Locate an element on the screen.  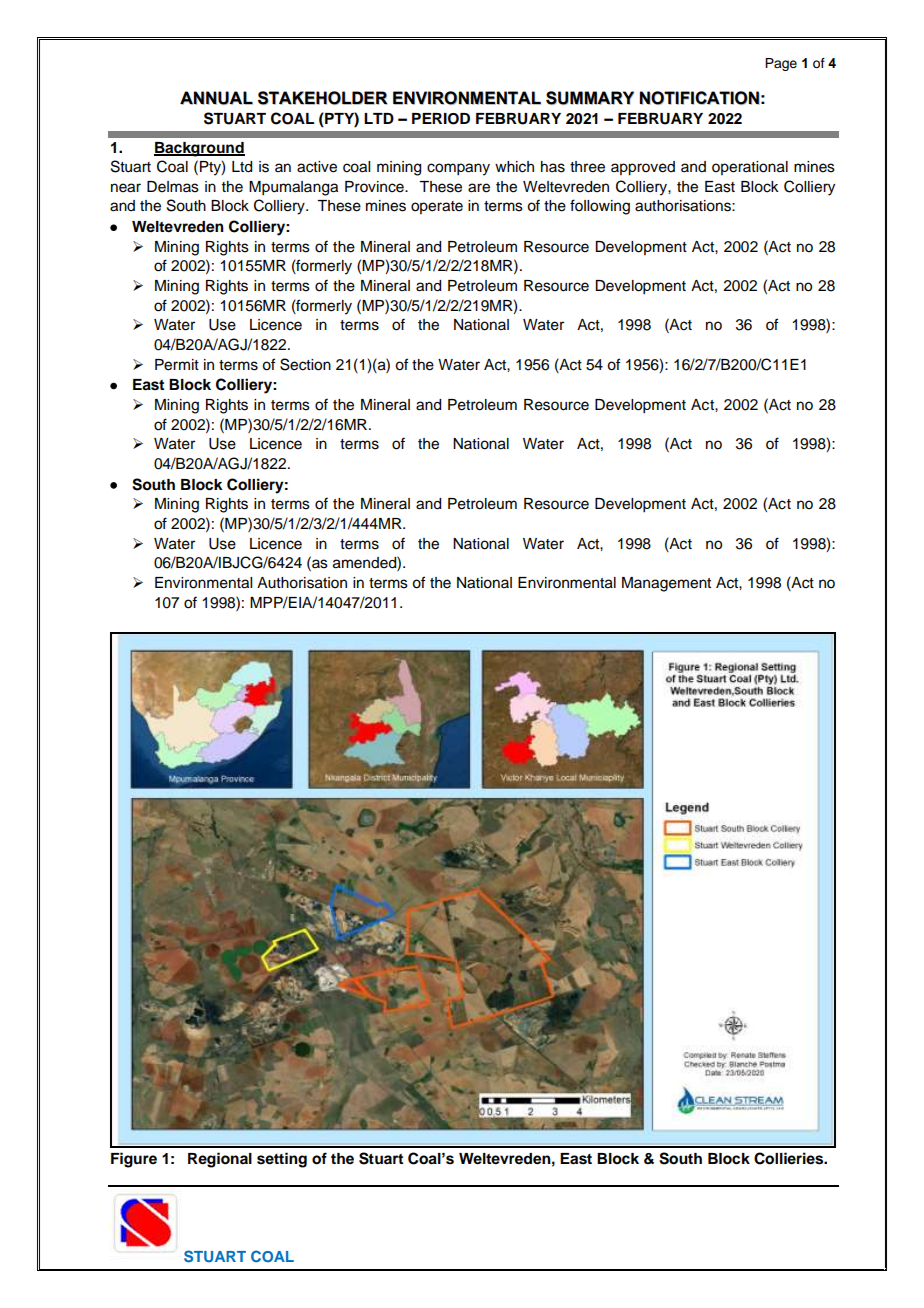
setting is located at coordinates (282, 1160).
